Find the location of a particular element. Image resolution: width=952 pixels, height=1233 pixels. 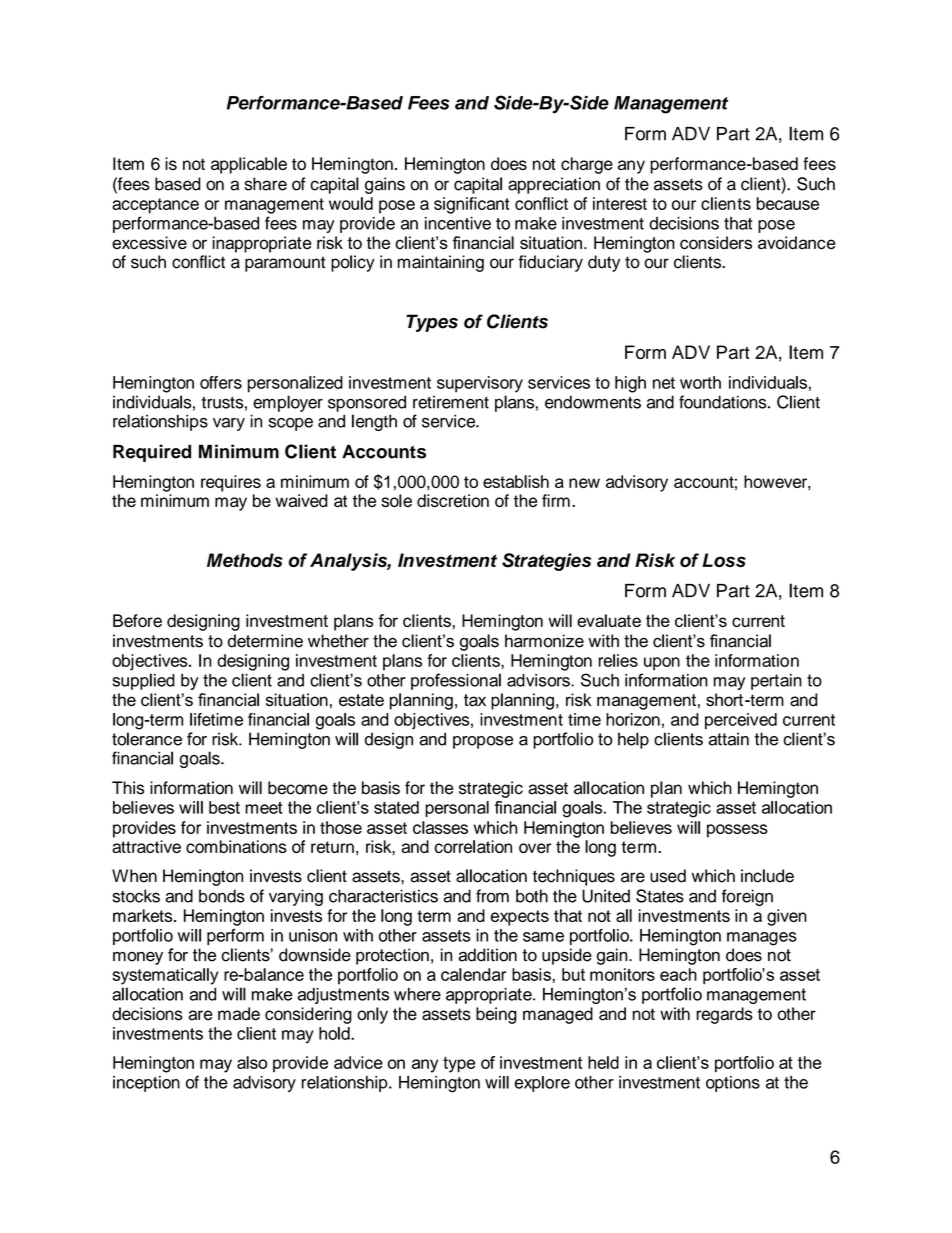

upon is located at coordinates (662, 664).
